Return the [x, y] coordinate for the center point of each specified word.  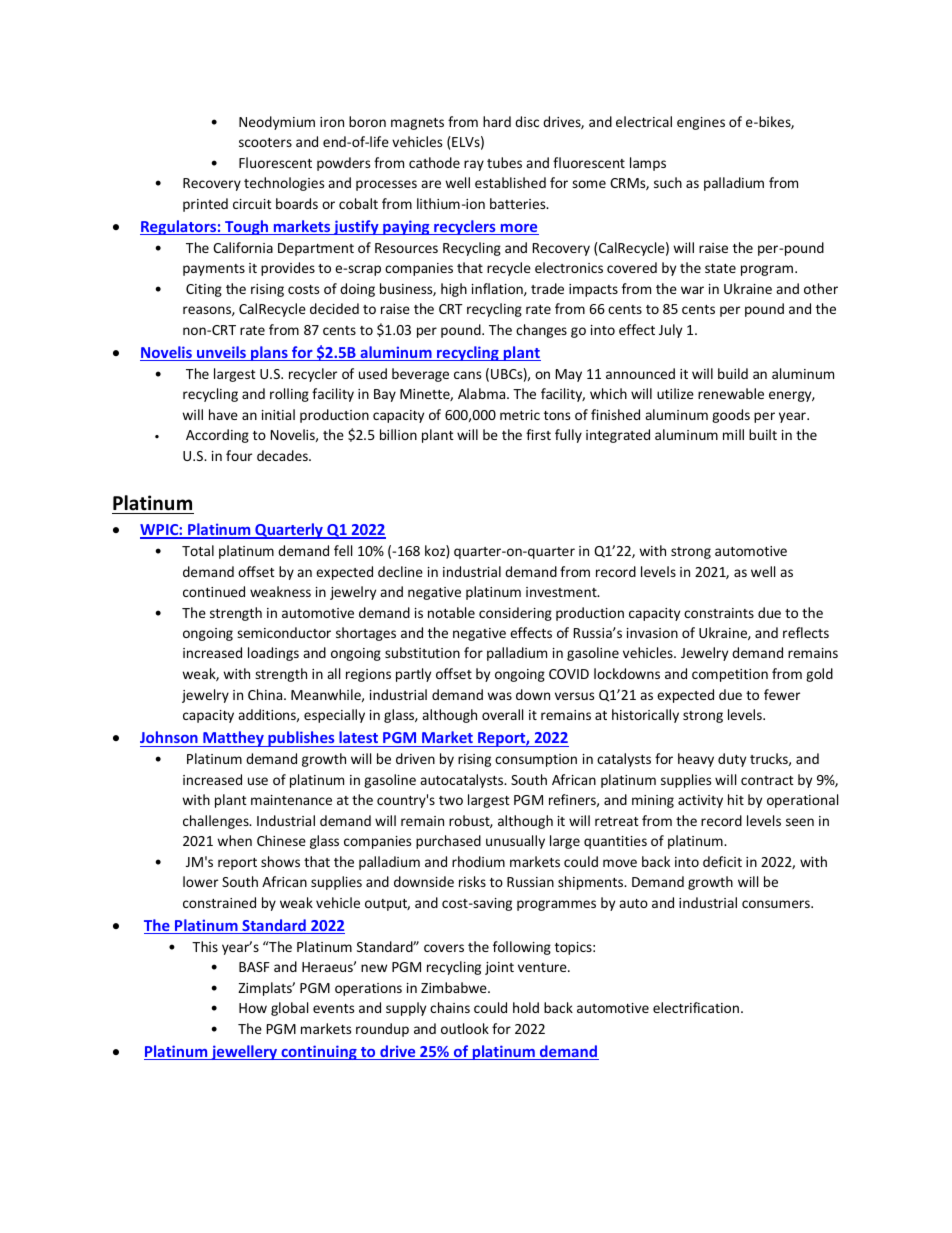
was [499, 696]
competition [730, 675]
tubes [504, 162]
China [266, 694]
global [289, 1009]
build [733, 373]
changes [541, 331]
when [234, 840]
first [538, 434]
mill [733, 434]
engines [701, 123]
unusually [515, 842]
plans [269, 353]
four [239, 455]
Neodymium [277, 123]
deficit [722, 861]
